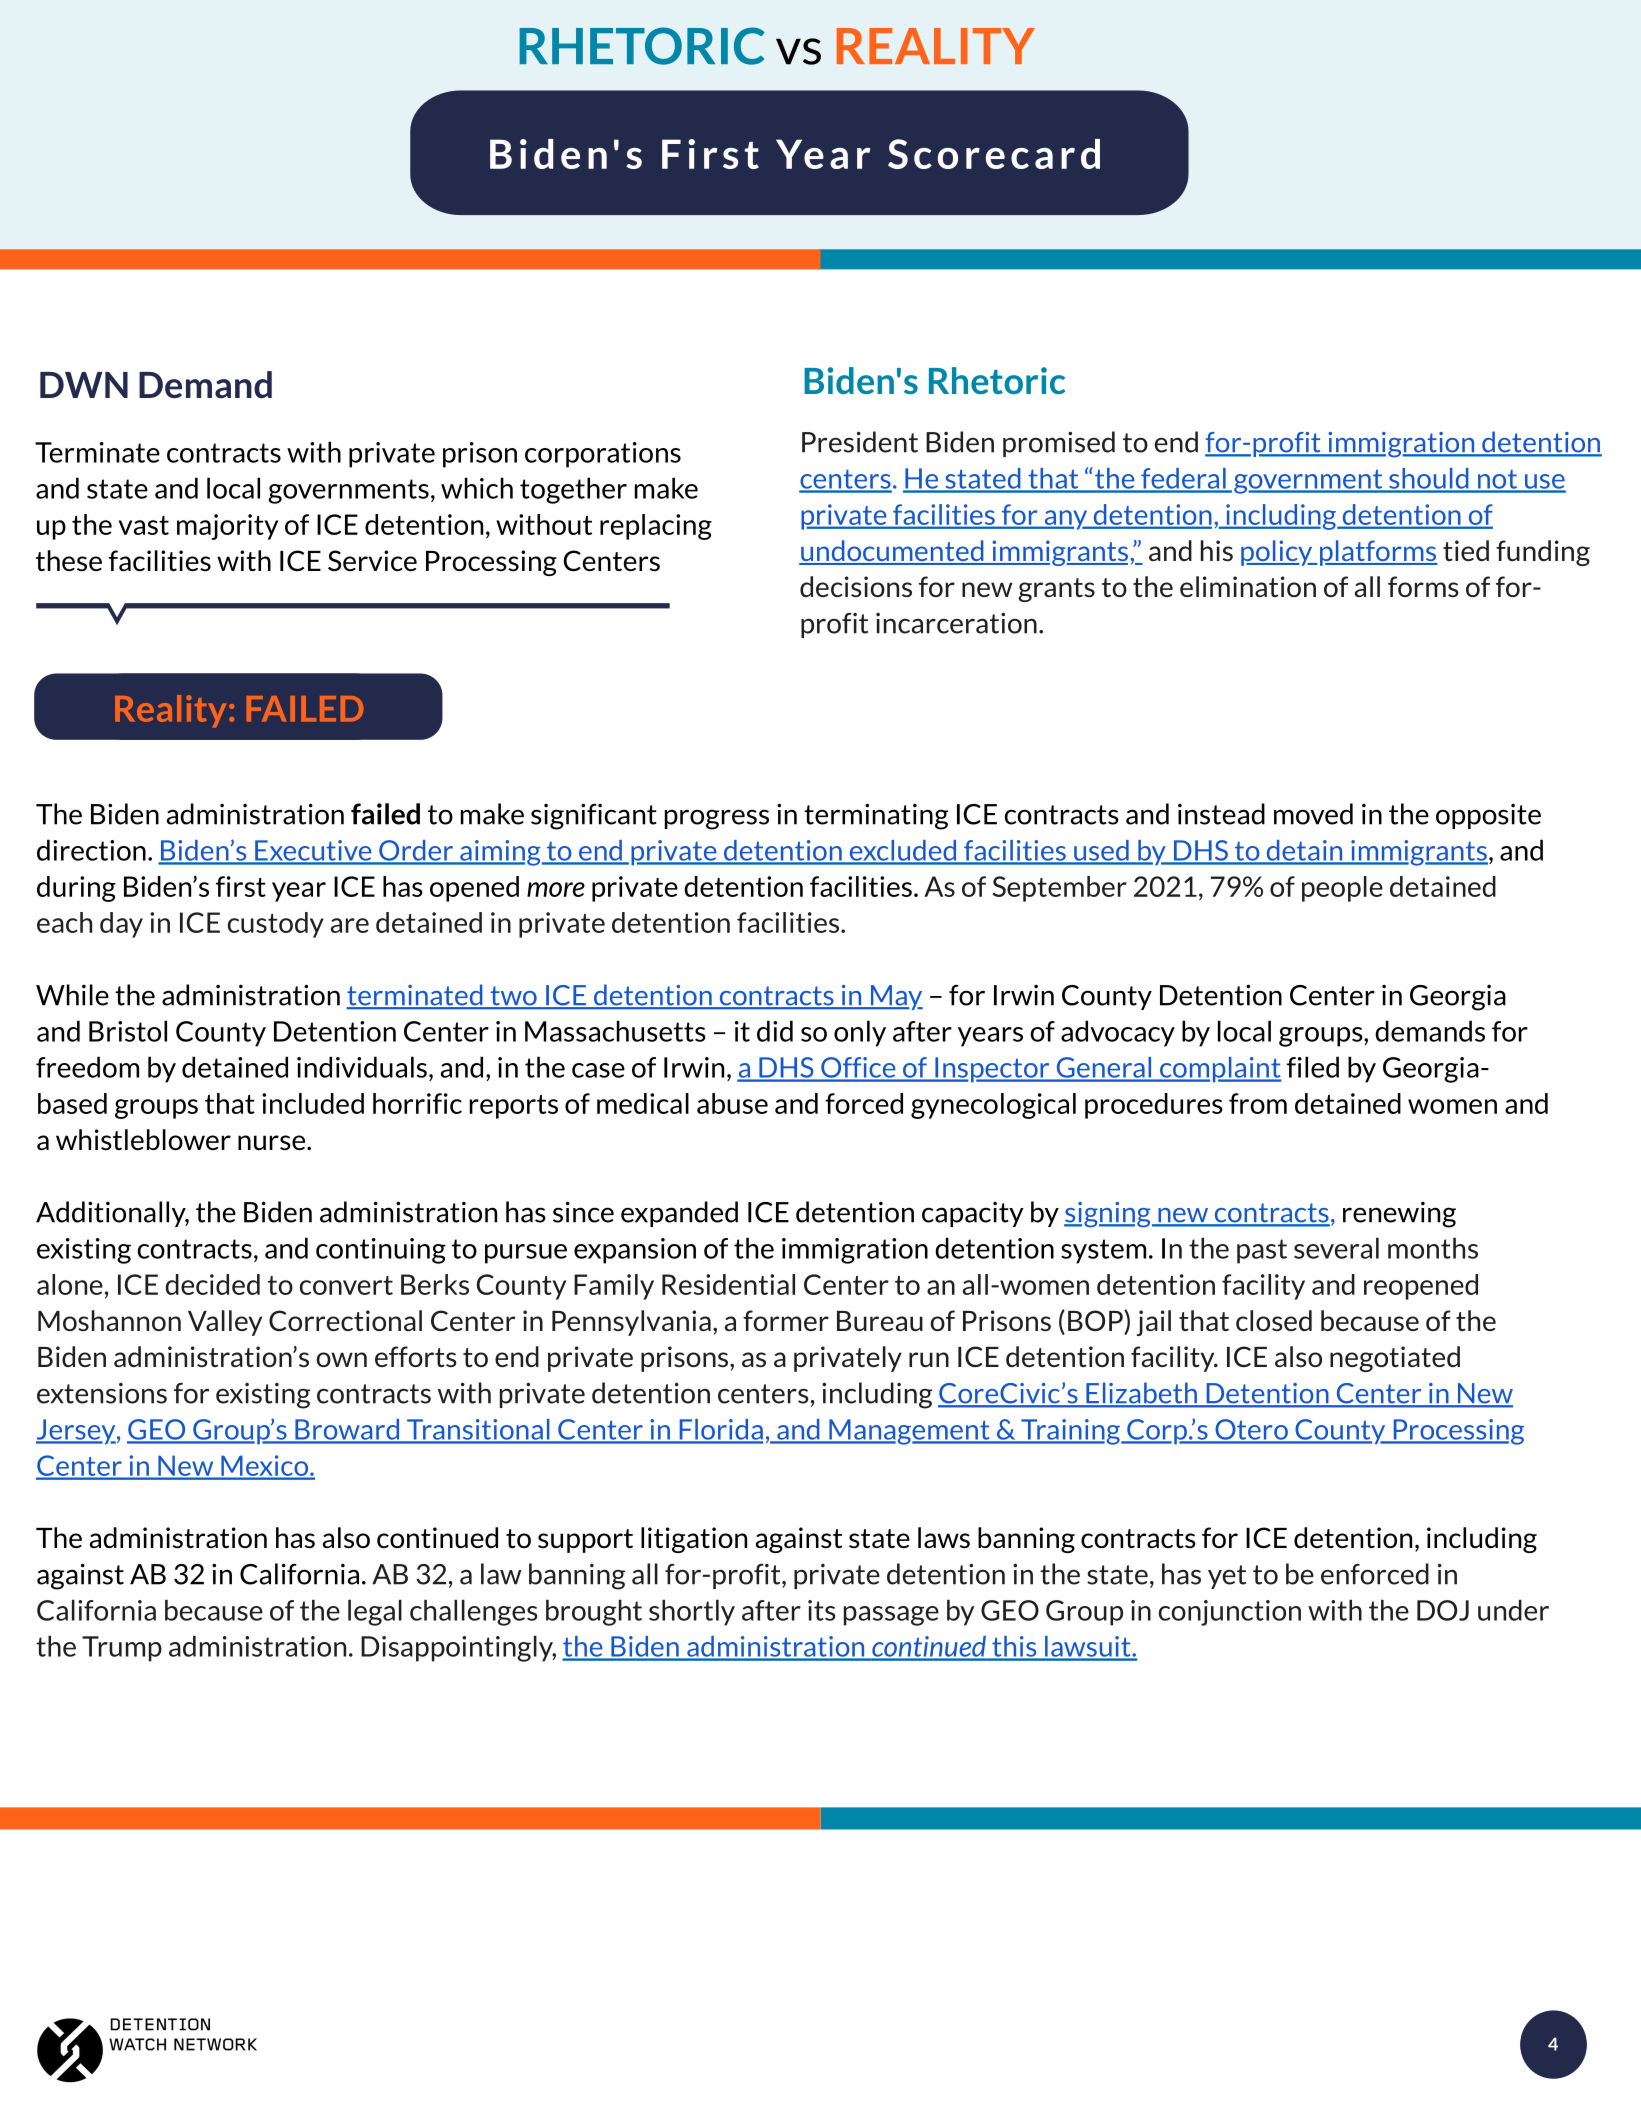 This screenshot has height=2123, width=1641. Describe the element at coordinates (212, 1284) in the screenshot. I see `decided` at that location.
